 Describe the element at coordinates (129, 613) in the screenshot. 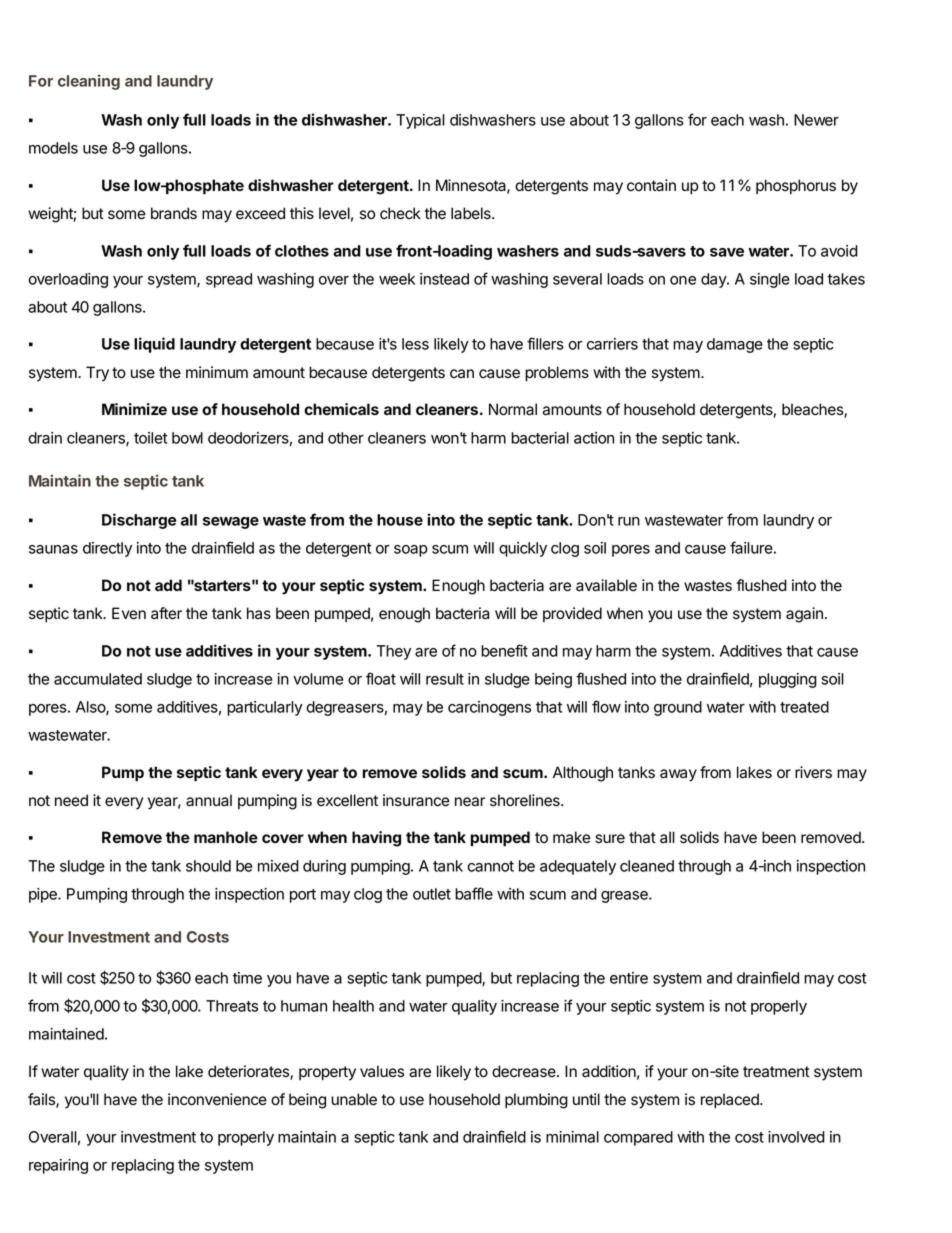

I see `Even` at that location.
